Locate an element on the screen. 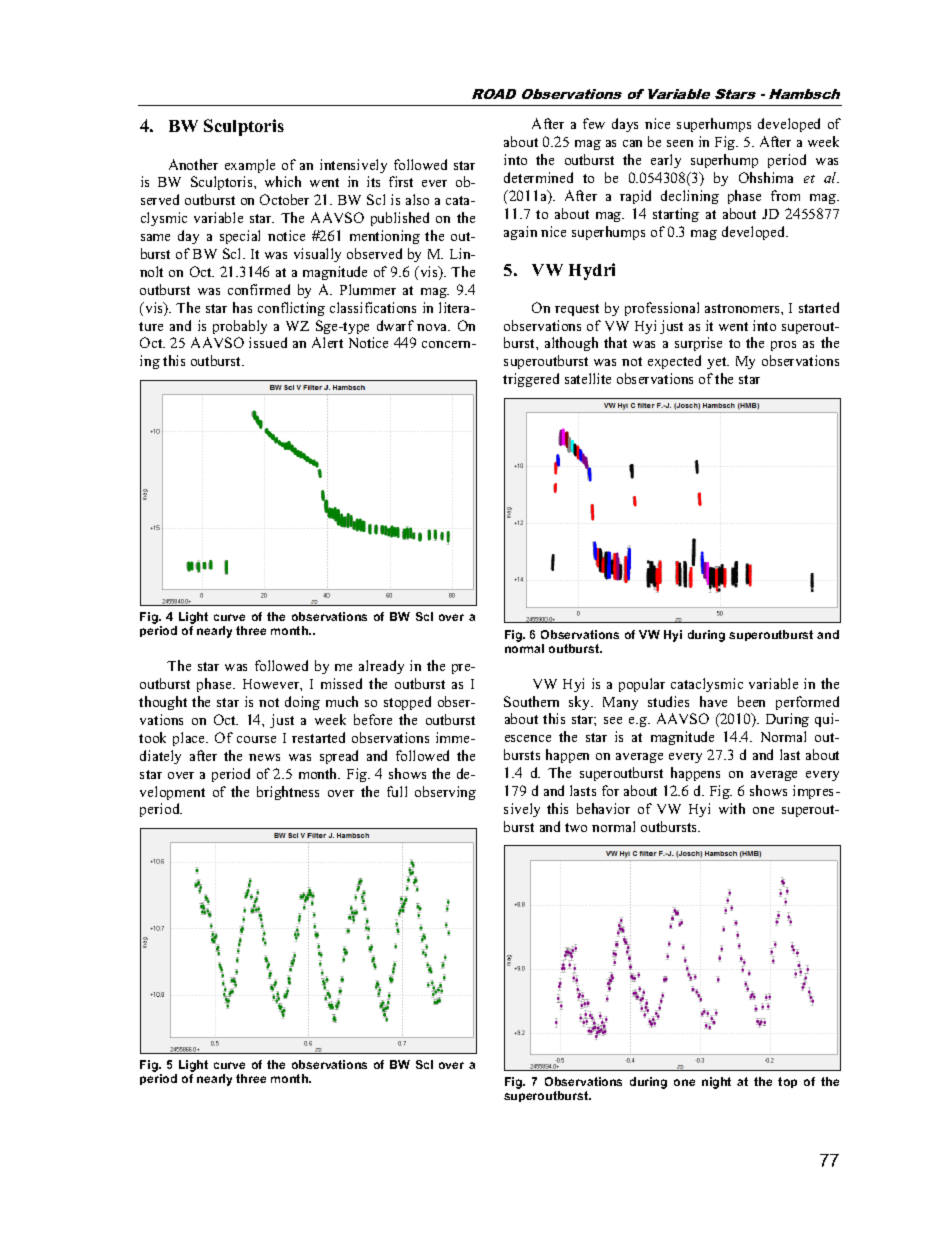 The height and width of the screenshot is (1233, 952). brightness is located at coordinates (288, 793).
